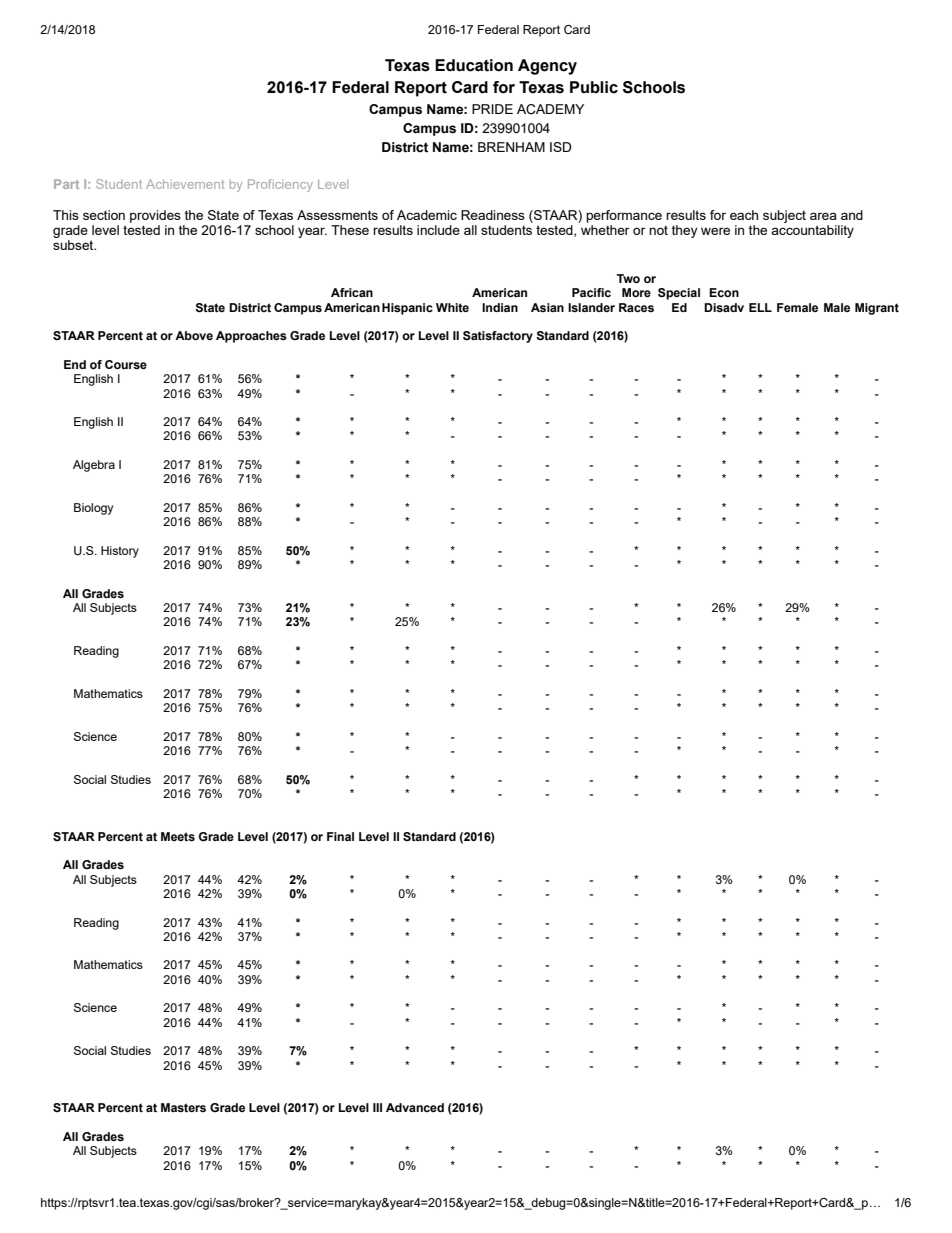 This document has height=1233, width=952. I want to click on Final, so click(340, 836).
